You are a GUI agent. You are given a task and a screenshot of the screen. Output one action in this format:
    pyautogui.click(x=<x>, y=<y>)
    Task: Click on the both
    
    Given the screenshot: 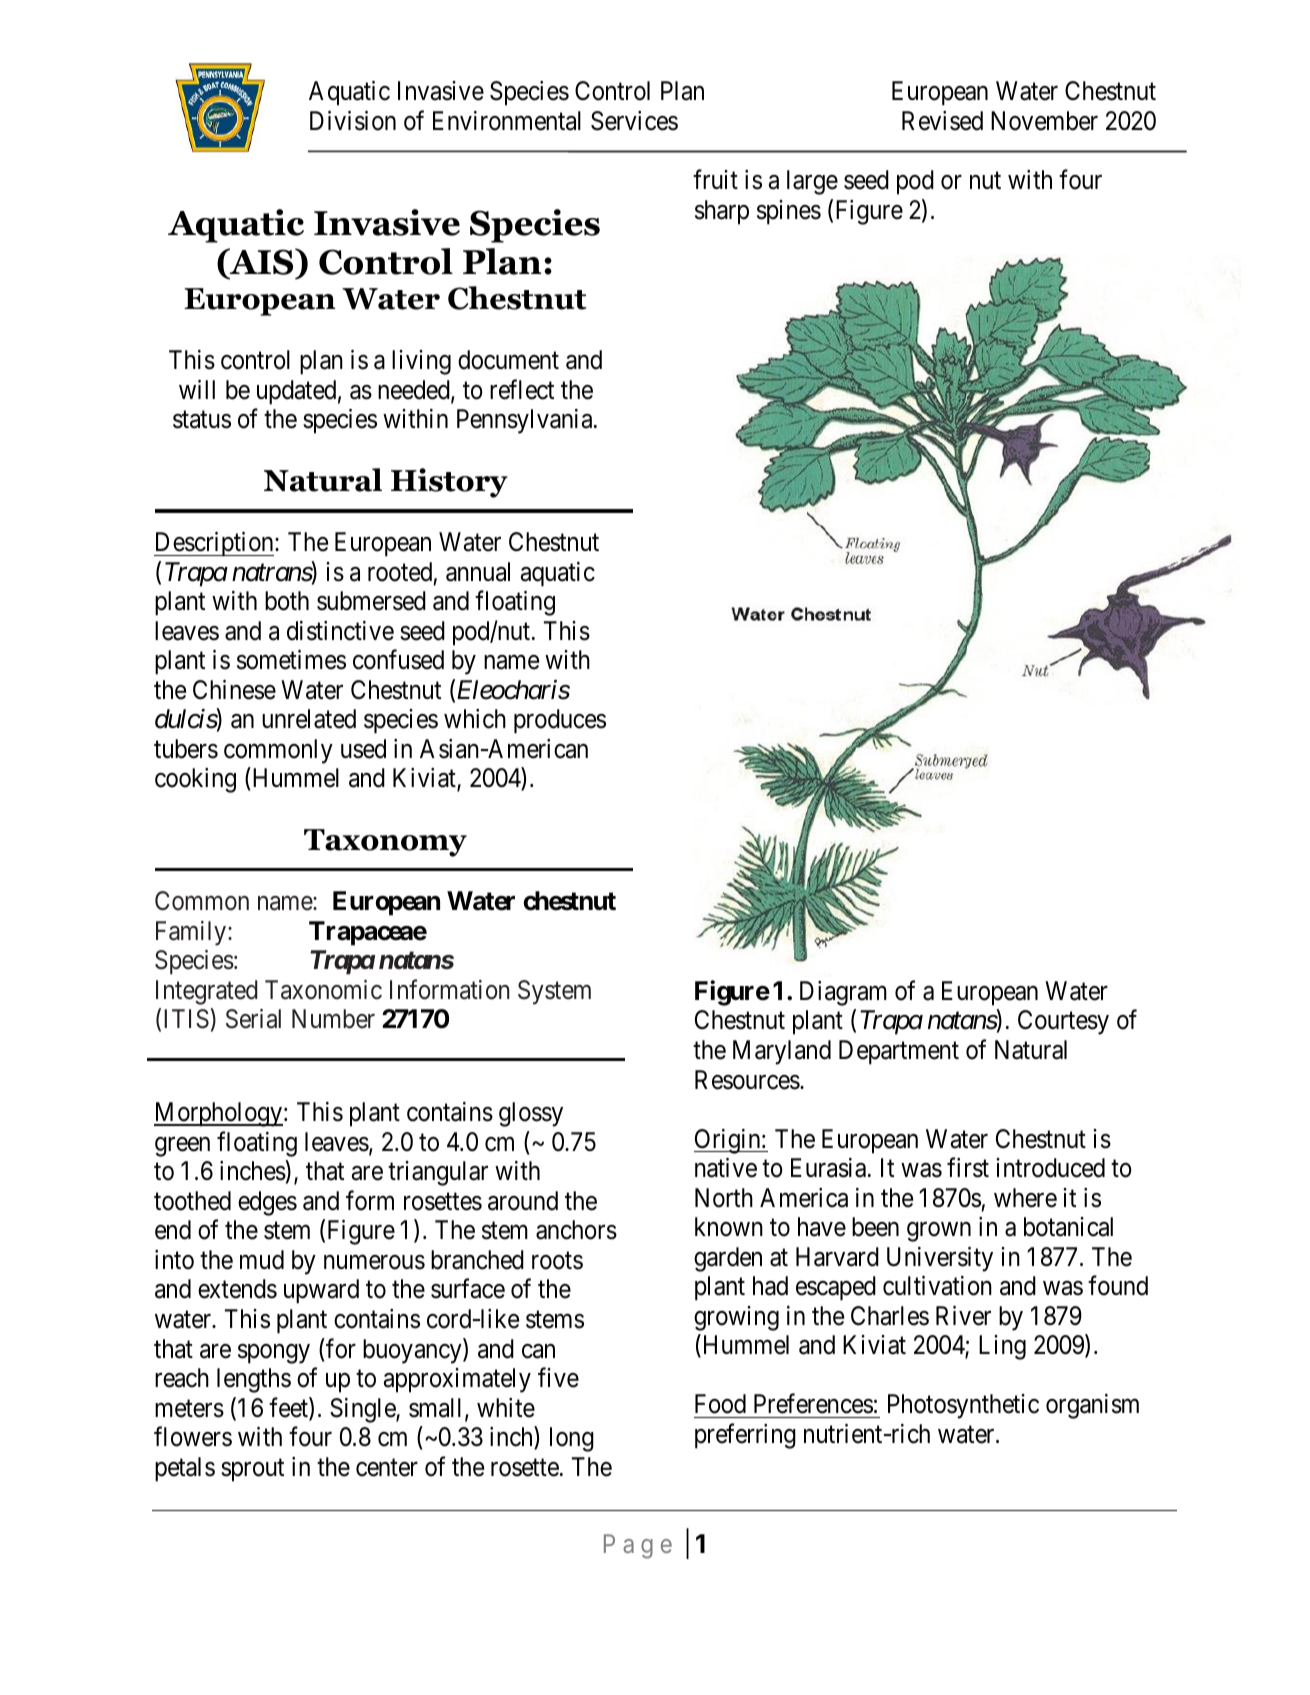 What is the action you would take?
    pyautogui.click(x=287, y=601)
